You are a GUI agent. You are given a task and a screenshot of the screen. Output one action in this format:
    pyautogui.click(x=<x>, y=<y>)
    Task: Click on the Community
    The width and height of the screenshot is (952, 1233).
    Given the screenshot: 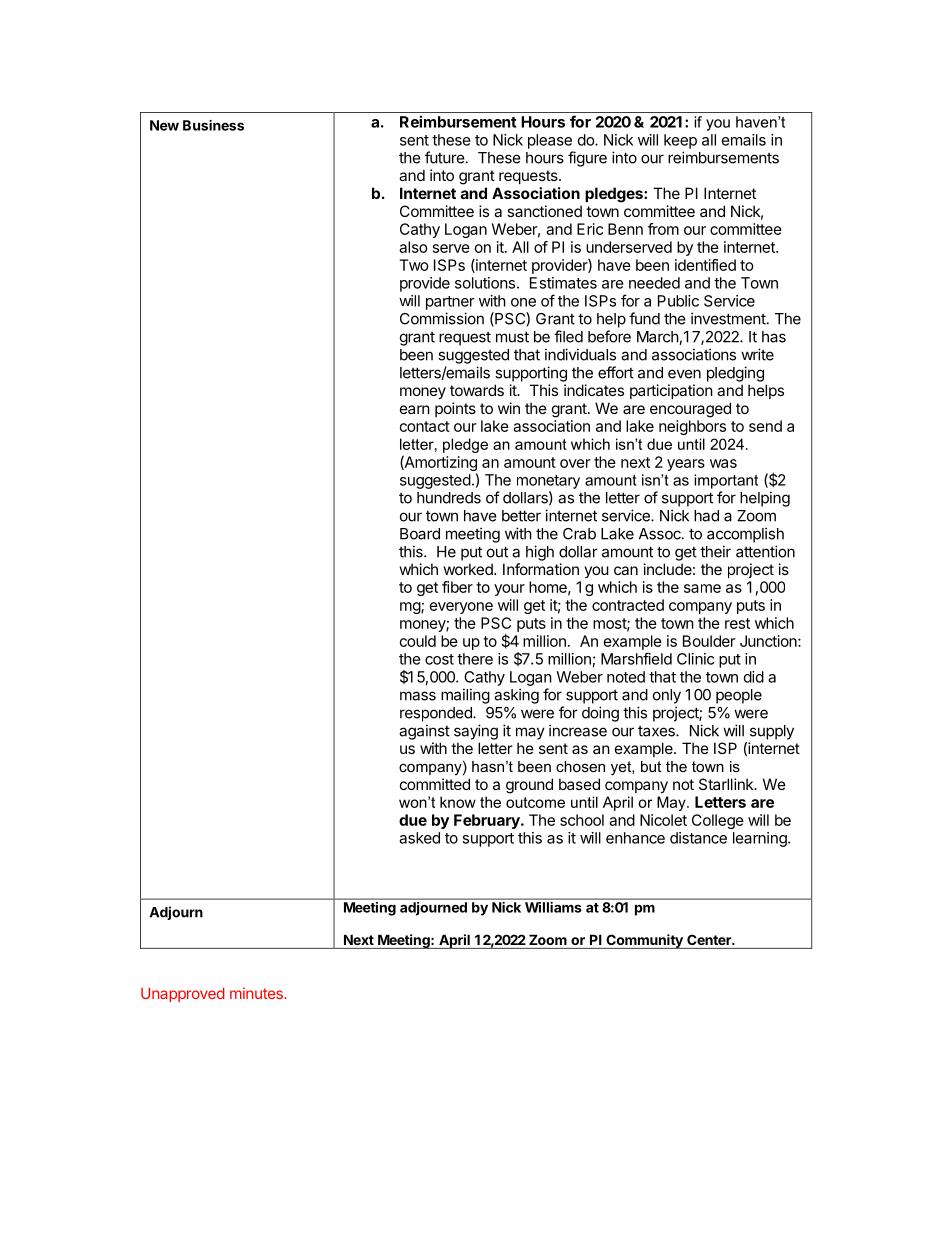 What is the action you would take?
    pyautogui.click(x=644, y=941)
